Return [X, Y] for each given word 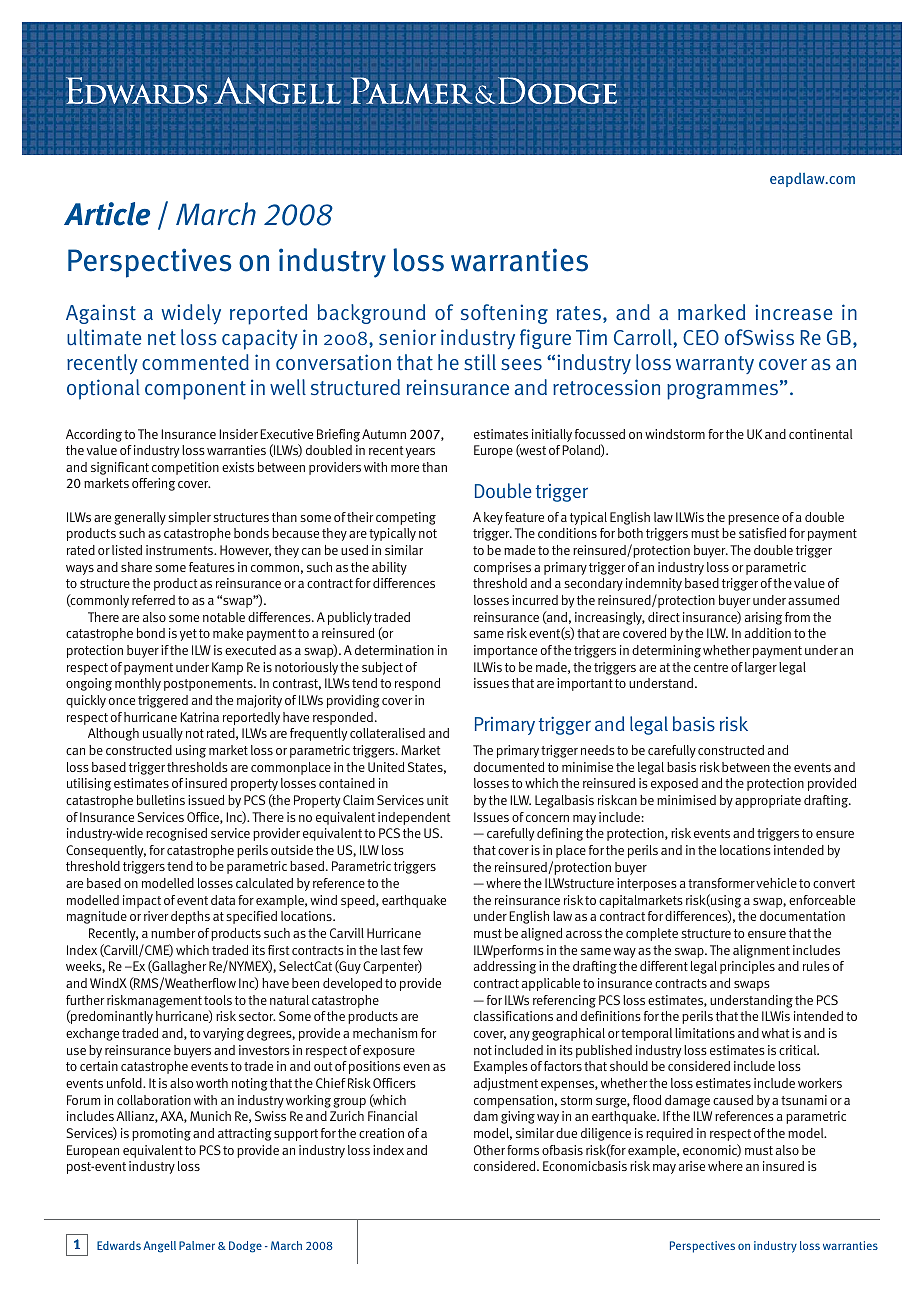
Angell [159, 1247]
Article [107, 214]
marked [711, 312]
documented [509, 767]
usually [163, 734]
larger [761, 668]
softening [504, 314]
